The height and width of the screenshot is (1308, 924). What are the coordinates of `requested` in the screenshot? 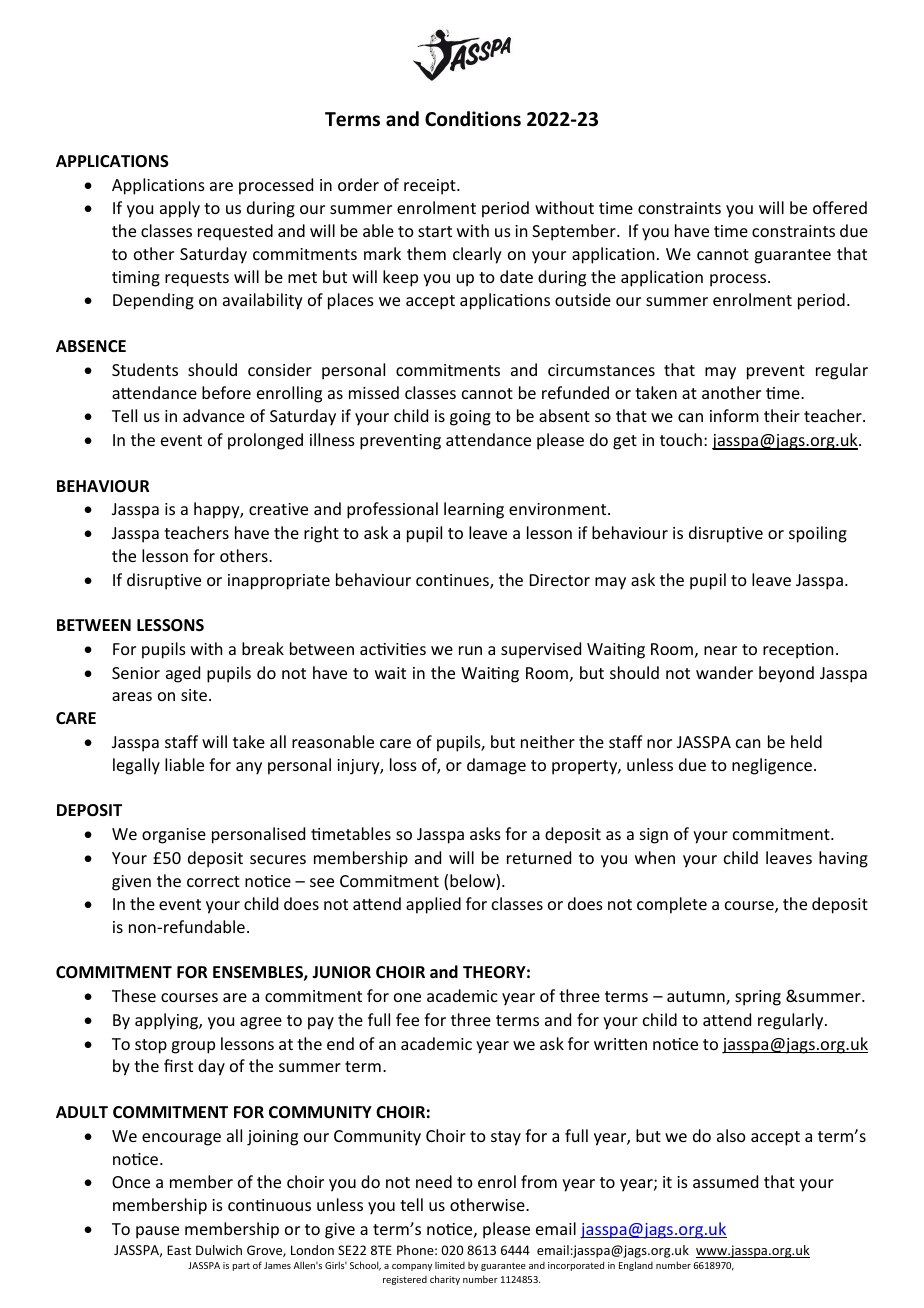 It's located at (235, 232).
